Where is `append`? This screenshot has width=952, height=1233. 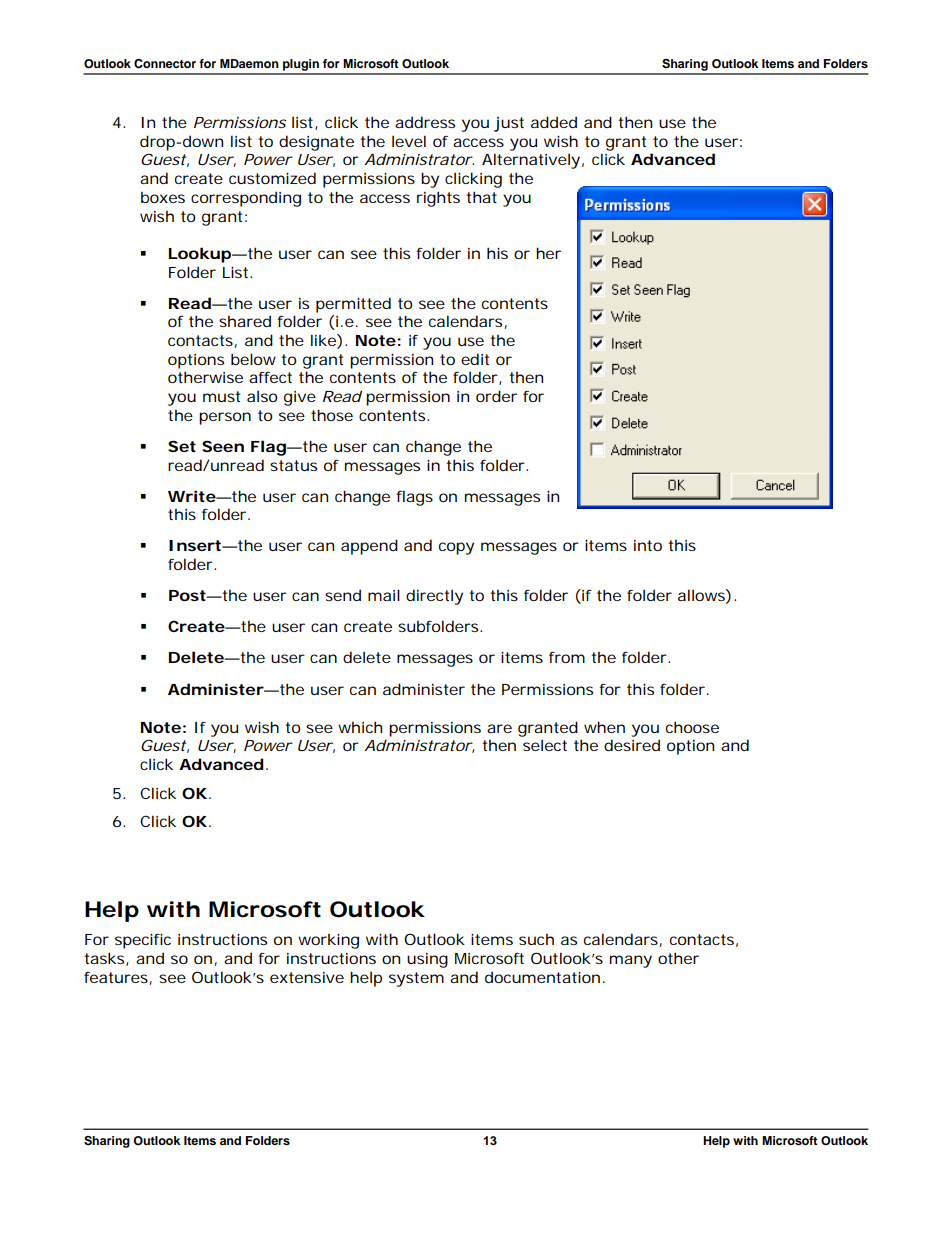
append is located at coordinates (369, 547).
